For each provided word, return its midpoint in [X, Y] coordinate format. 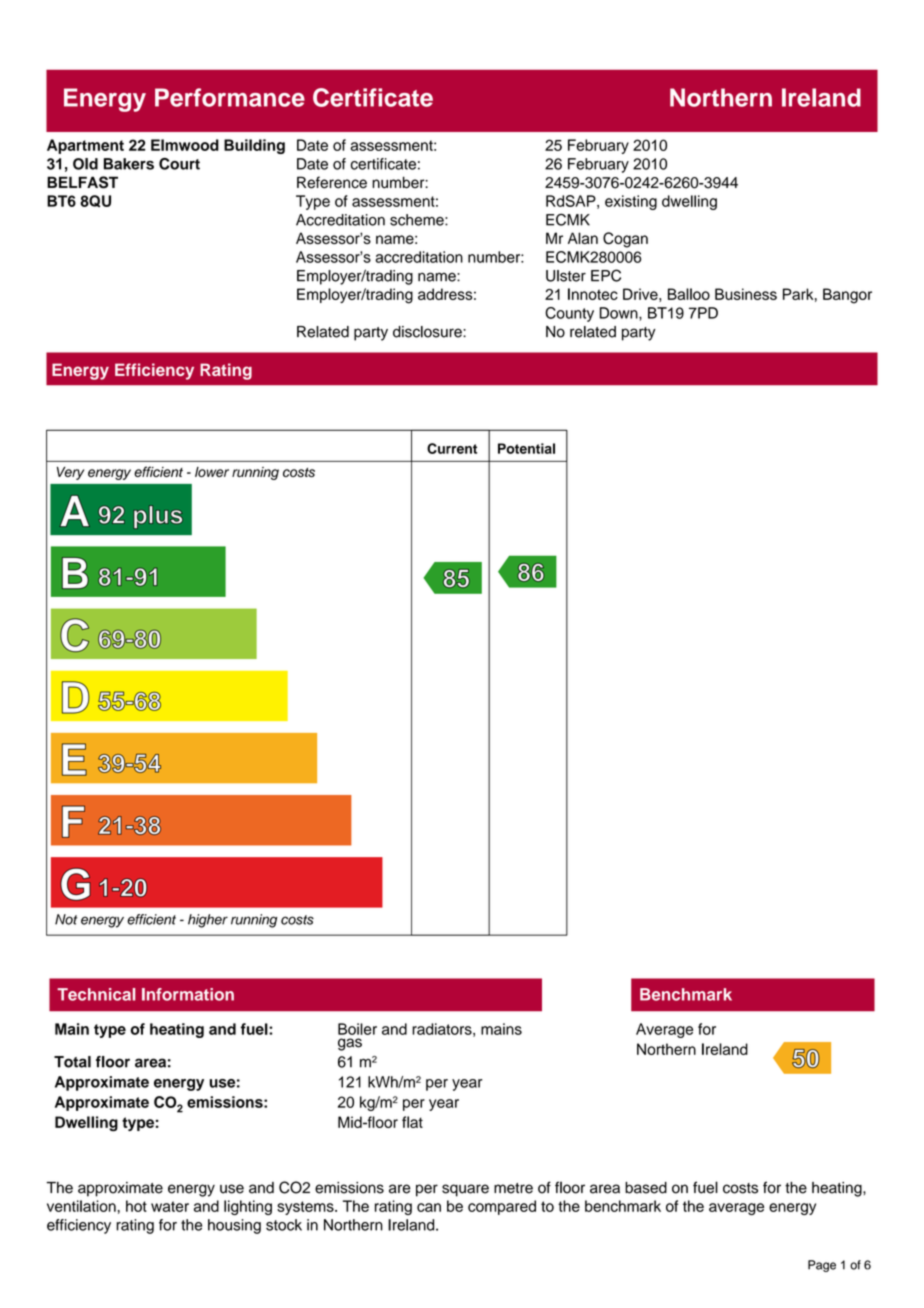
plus [158, 517]
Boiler [357, 1029]
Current [452, 448]
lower [212, 472]
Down [620, 313]
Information [188, 994]
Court [179, 164]
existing [631, 202]
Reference [332, 182]
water [170, 1206]
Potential [526, 448]
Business [746, 294]
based [646, 1188]
